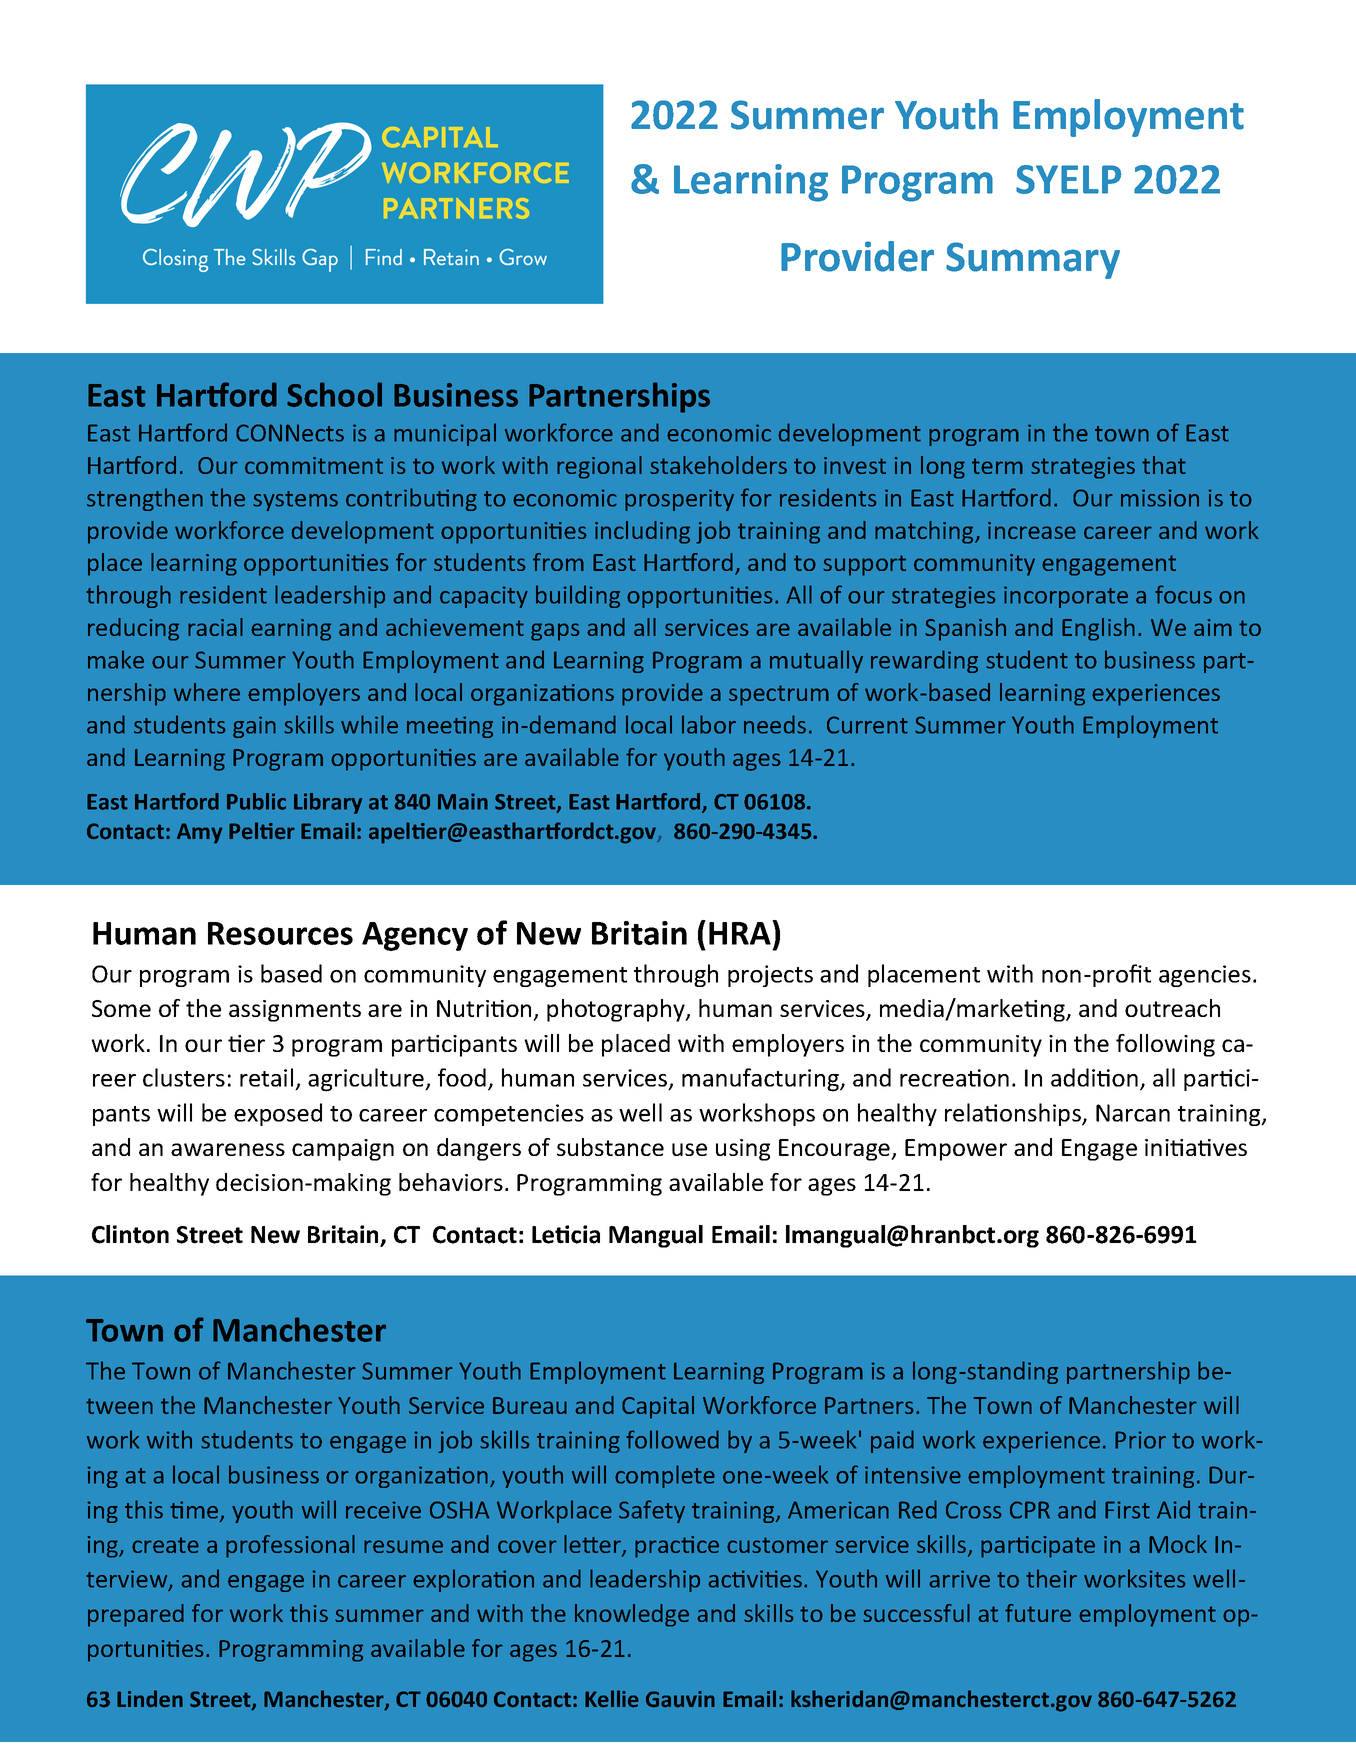 This screenshot has height=1754, width=1356. I want to click on stakeholders, so click(718, 465).
